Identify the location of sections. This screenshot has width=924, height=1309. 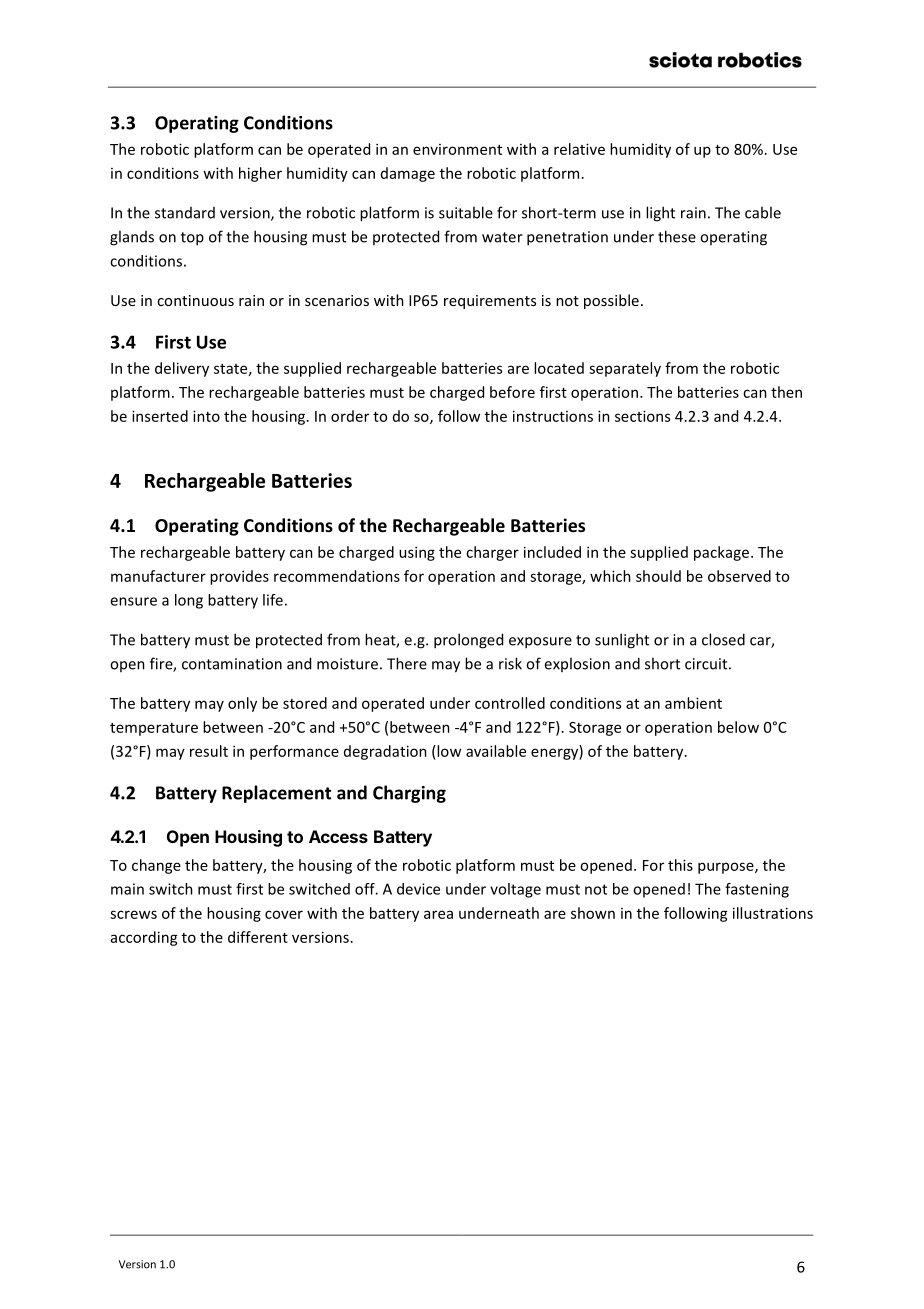
(642, 416).
